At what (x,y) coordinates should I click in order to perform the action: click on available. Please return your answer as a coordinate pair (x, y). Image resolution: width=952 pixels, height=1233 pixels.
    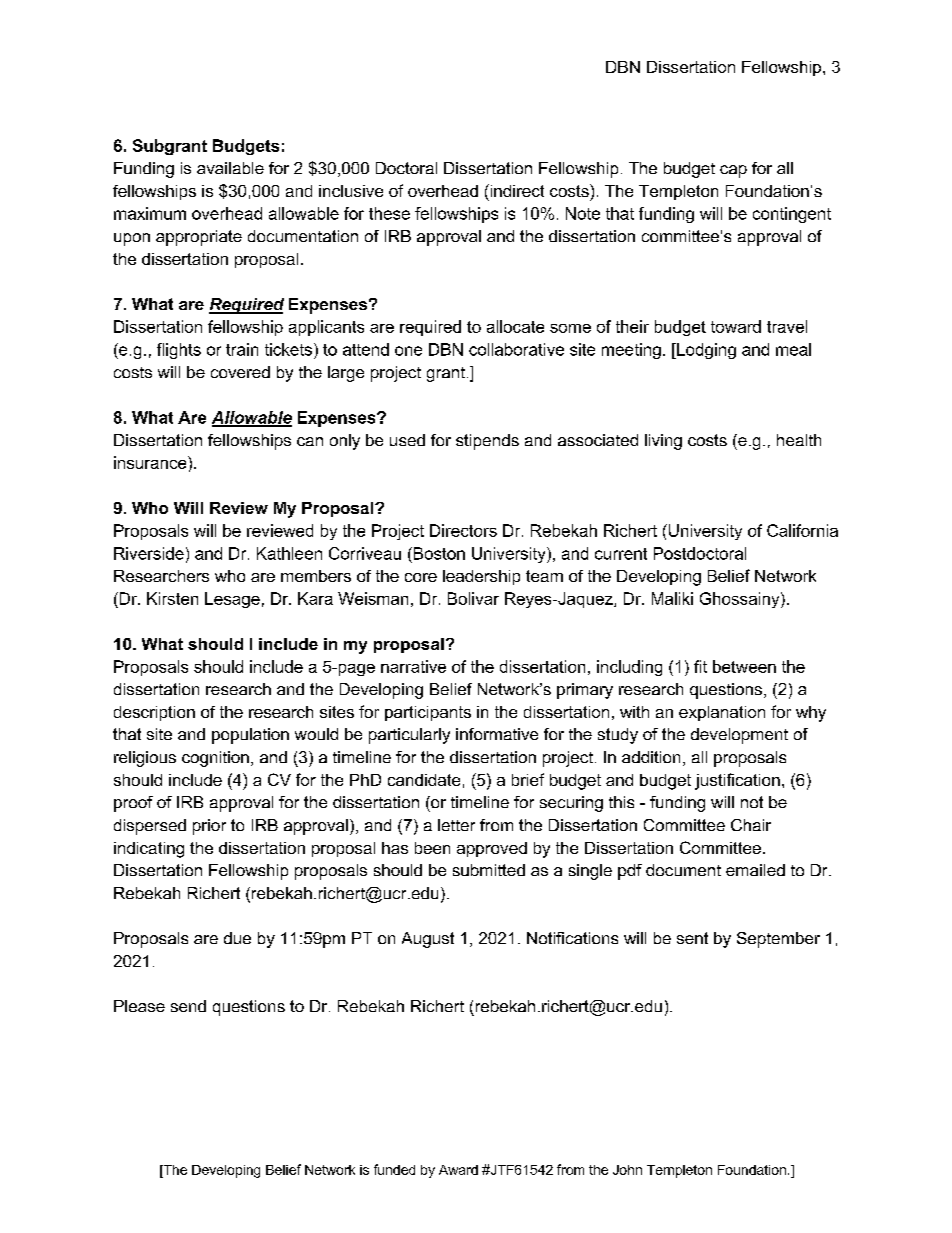
    Looking at the image, I should click on (230, 168).
